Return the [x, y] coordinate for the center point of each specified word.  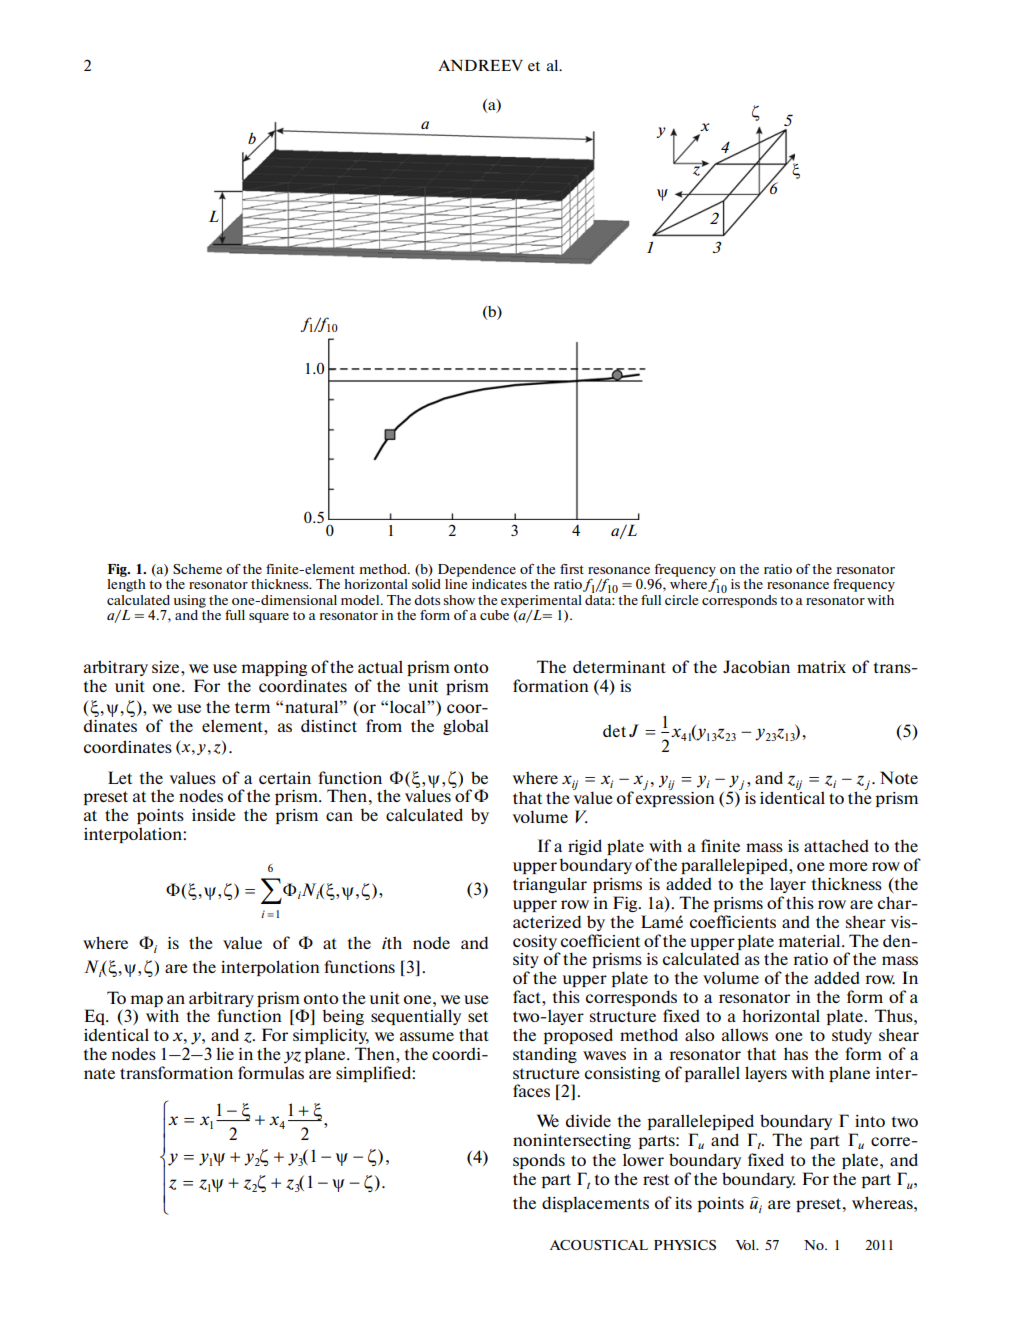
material [811, 940]
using [190, 601]
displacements [595, 1204]
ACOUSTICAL [599, 1245]
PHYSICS [685, 1245]
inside [214, 814]
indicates [499, 584]
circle [681, 600]
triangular [550, 885]
